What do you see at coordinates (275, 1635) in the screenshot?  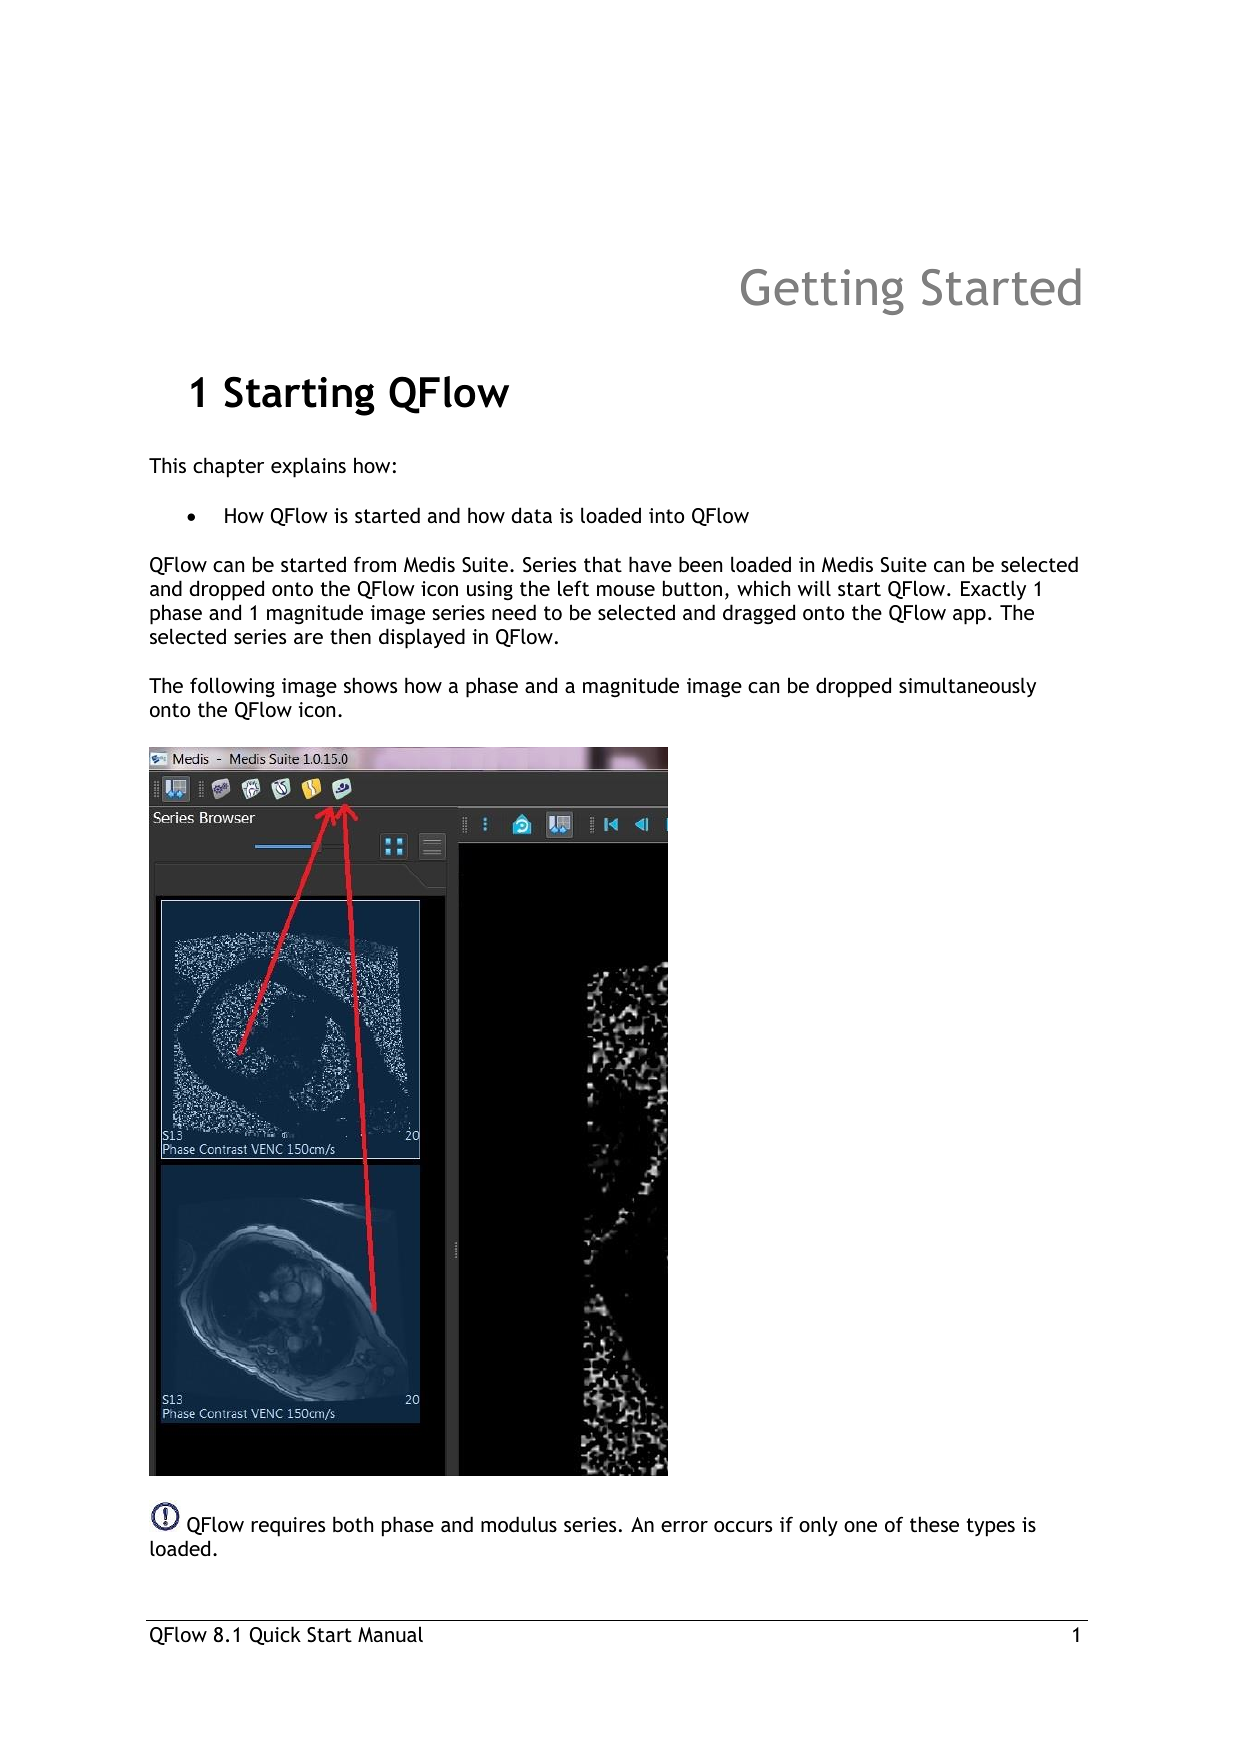 I see `Quick` at bounding box center [275, 1635].
